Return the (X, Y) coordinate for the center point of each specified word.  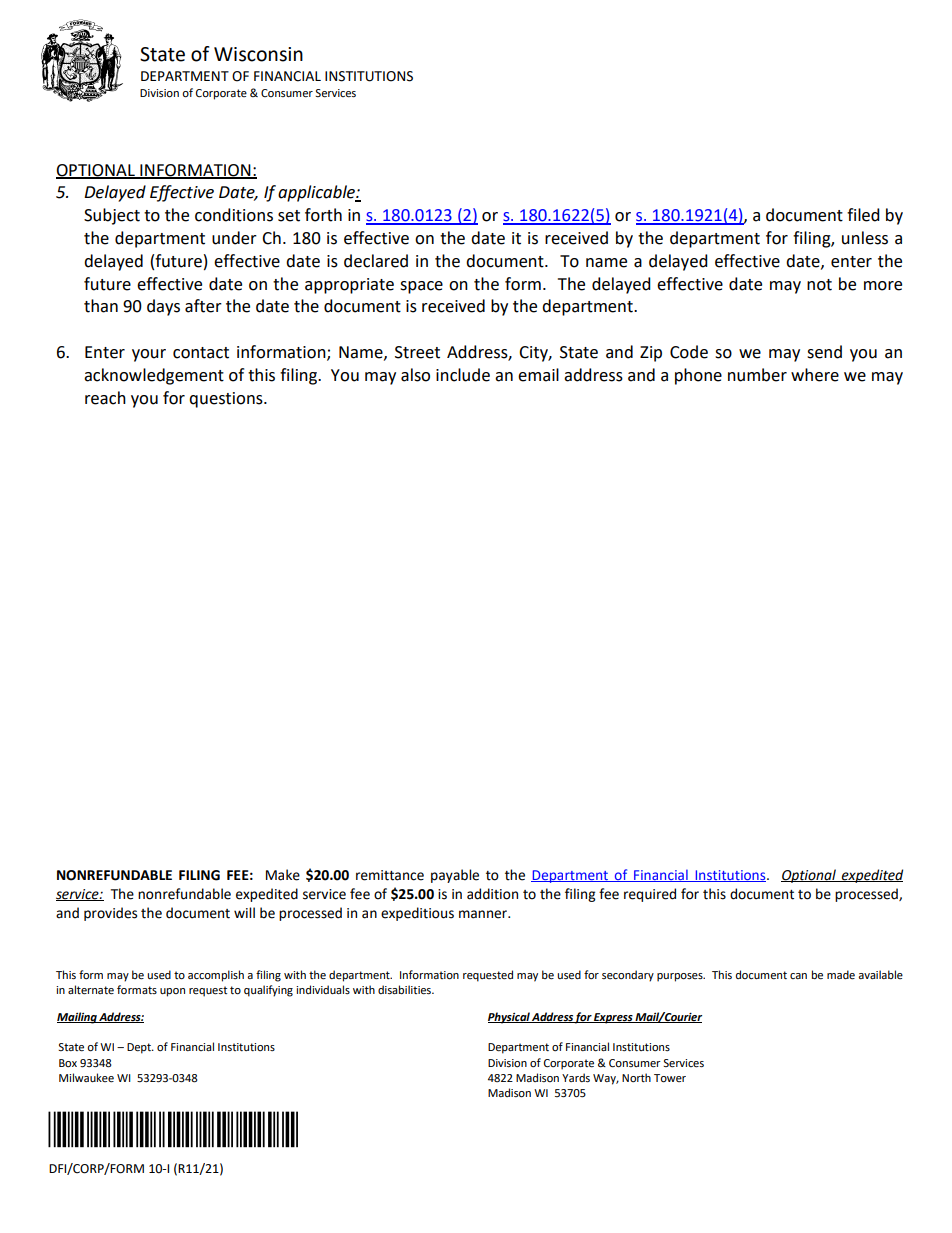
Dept (140, 1048)
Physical (509, 1018)
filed (863, 215)
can (798, 976)
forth (323, 215)
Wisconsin (258, 54)
